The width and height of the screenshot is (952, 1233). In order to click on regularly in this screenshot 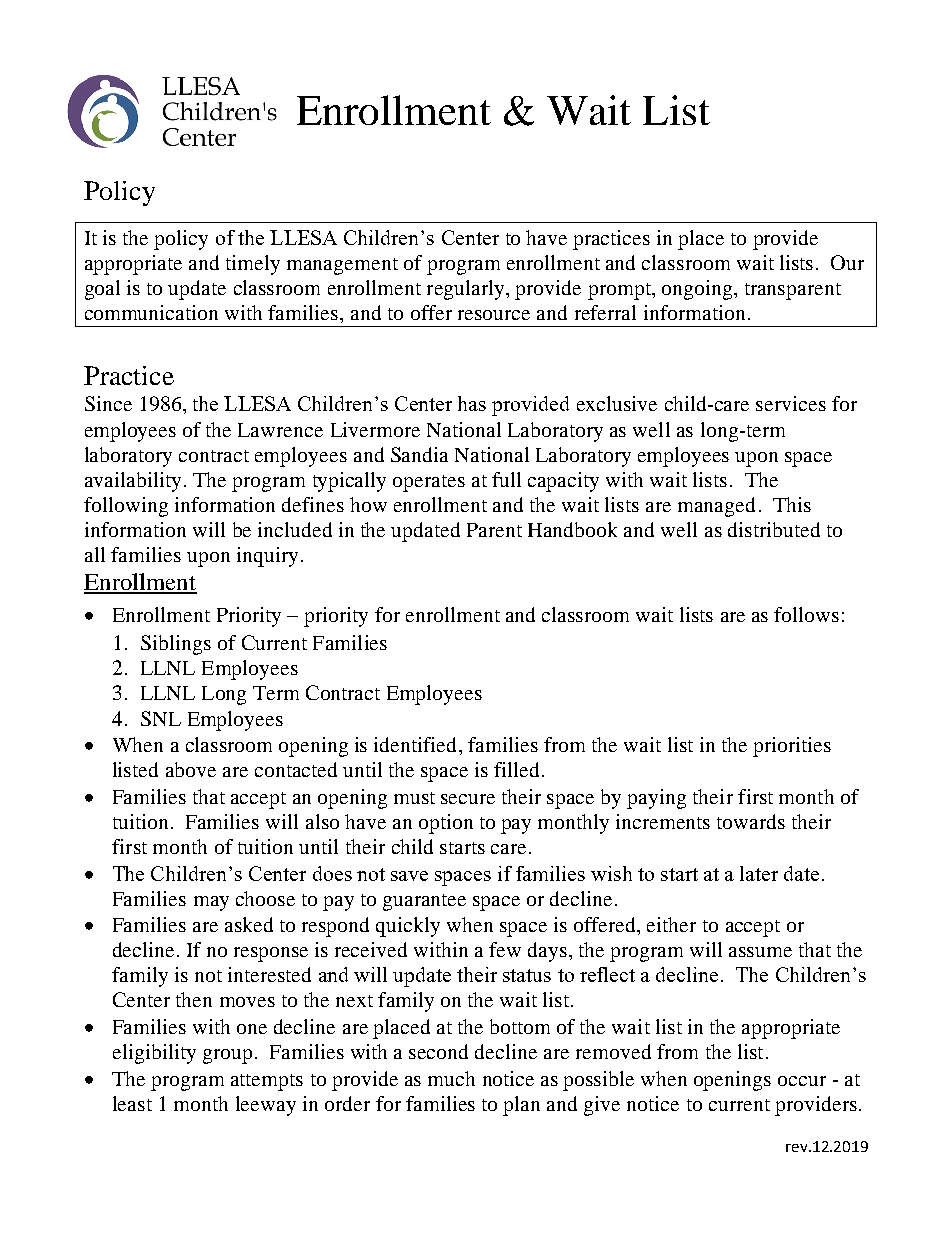, I will do `click(467, 290)`.
